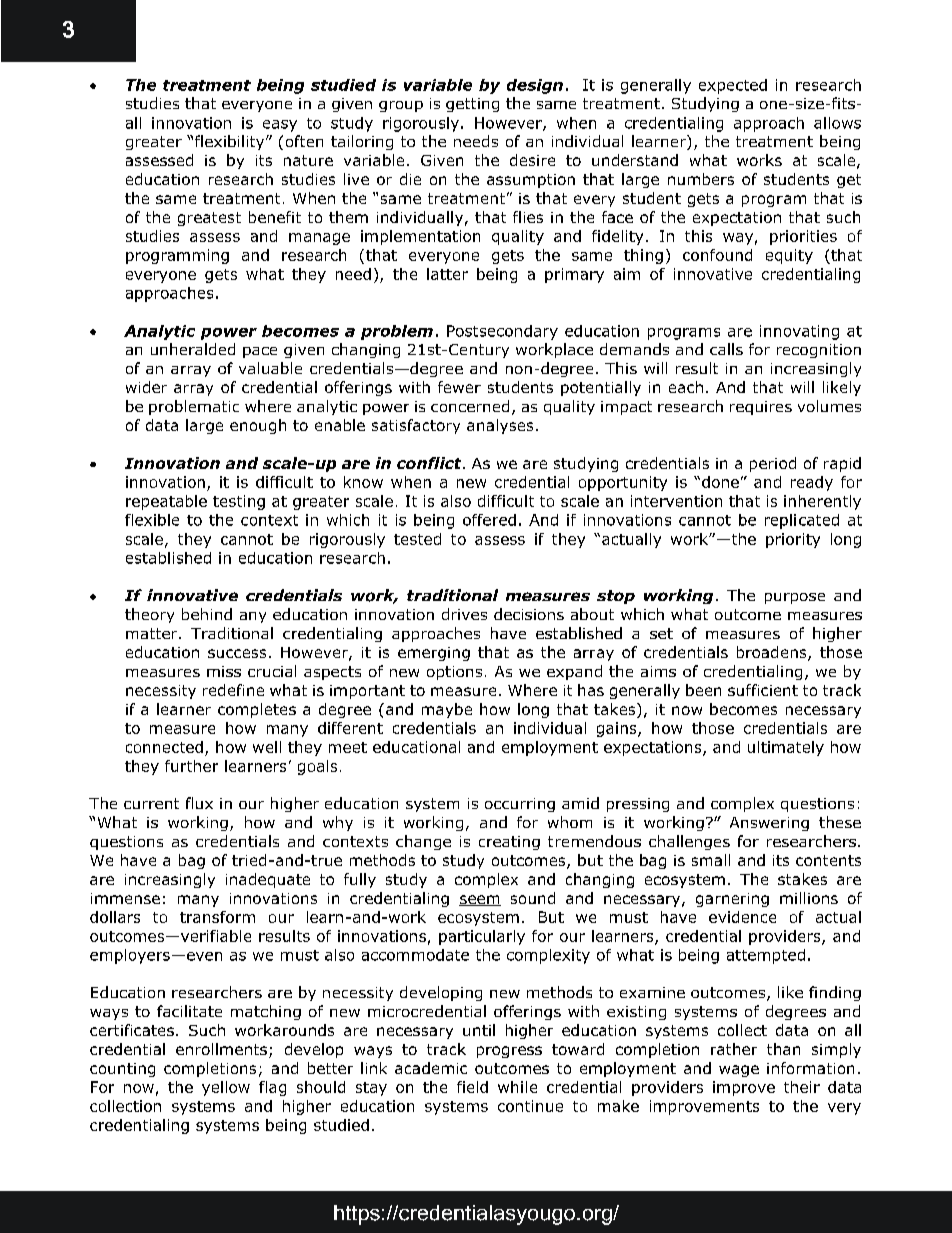 The image size is (952, 1233). Describe the element at coordinates (226, 1088) in the page. I see `yellow` at that location.
